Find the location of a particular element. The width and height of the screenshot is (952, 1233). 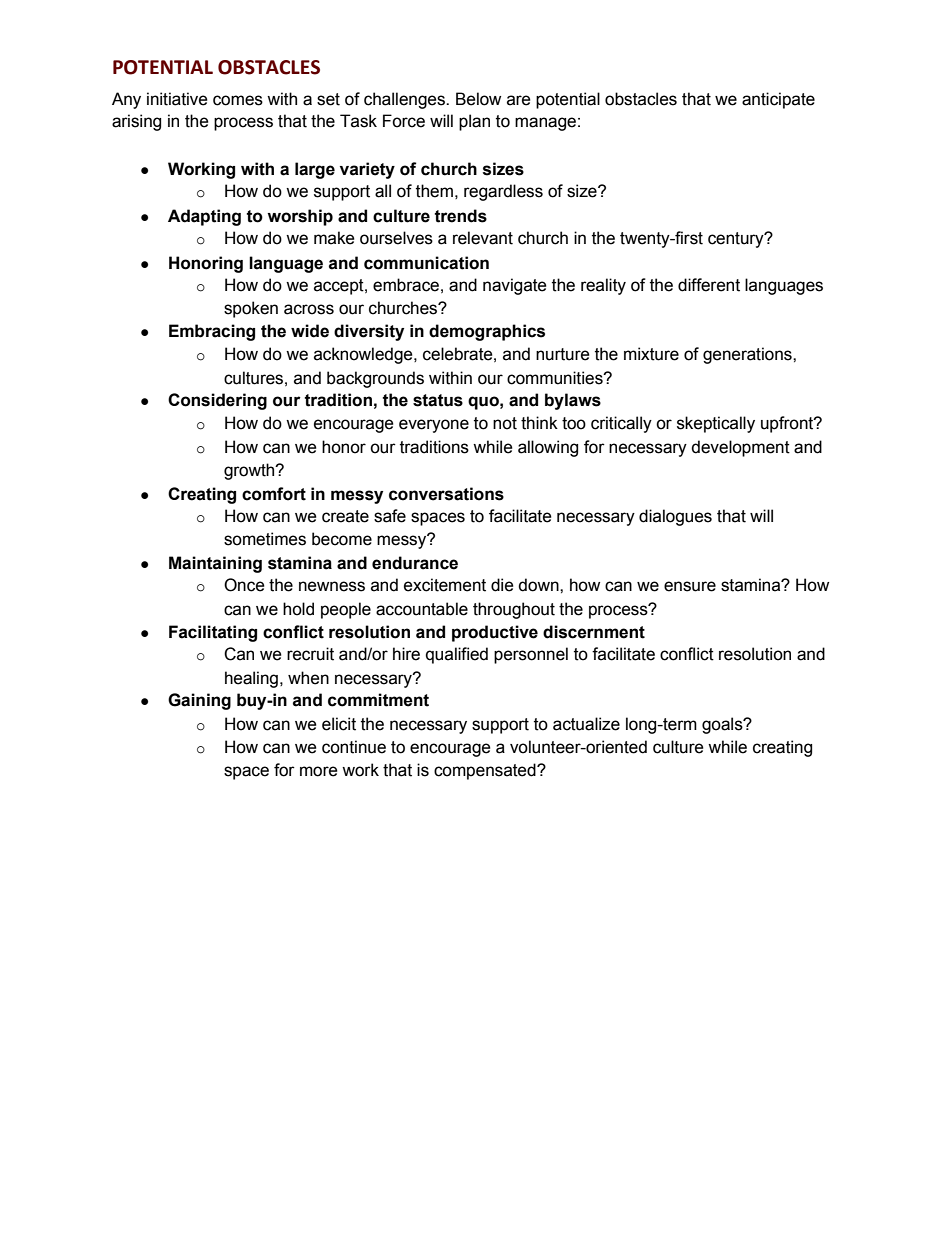

comes is located at coordinates (238, 100).
